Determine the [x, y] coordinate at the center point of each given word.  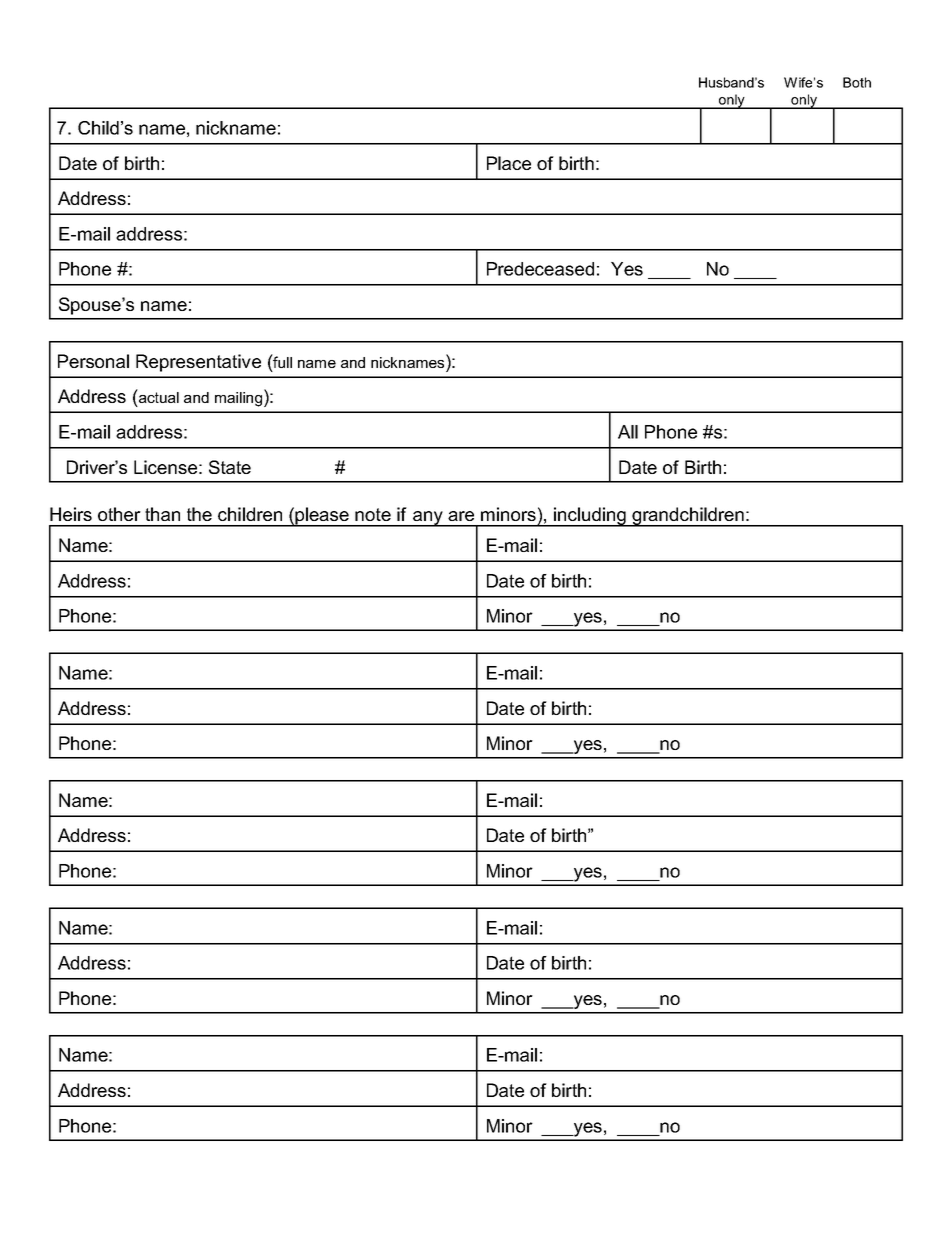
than [162, 514]
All [628, 432]
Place [509, 163]
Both [857, 82]
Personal [93, 361]
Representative [198, 363]
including [590, 517]
